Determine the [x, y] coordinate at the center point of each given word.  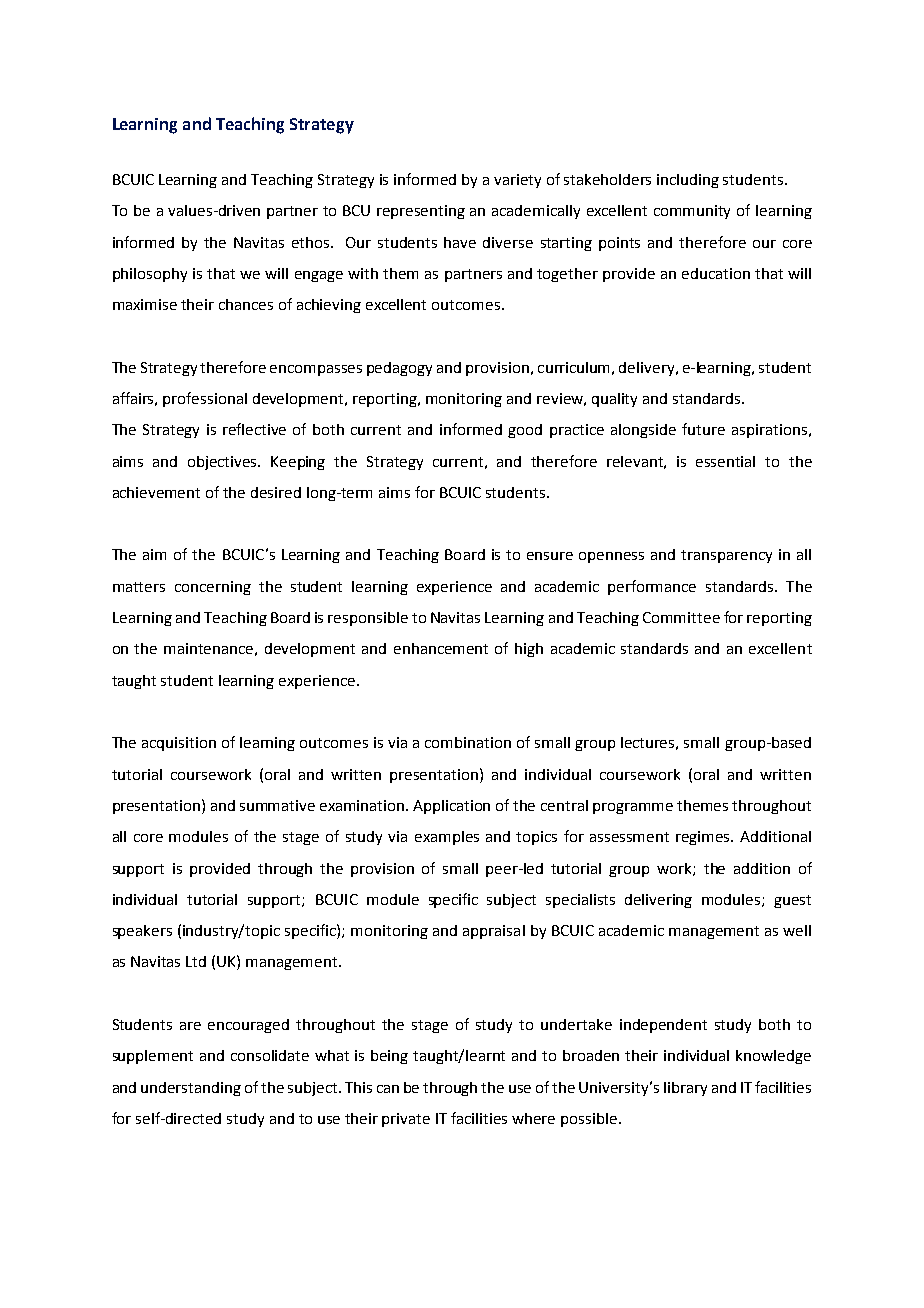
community [692, 212]
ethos [312, 242]
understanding [191, 1089]
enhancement [441, 648]
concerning [213, 588]
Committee [681, 617]
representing [421, 212]
